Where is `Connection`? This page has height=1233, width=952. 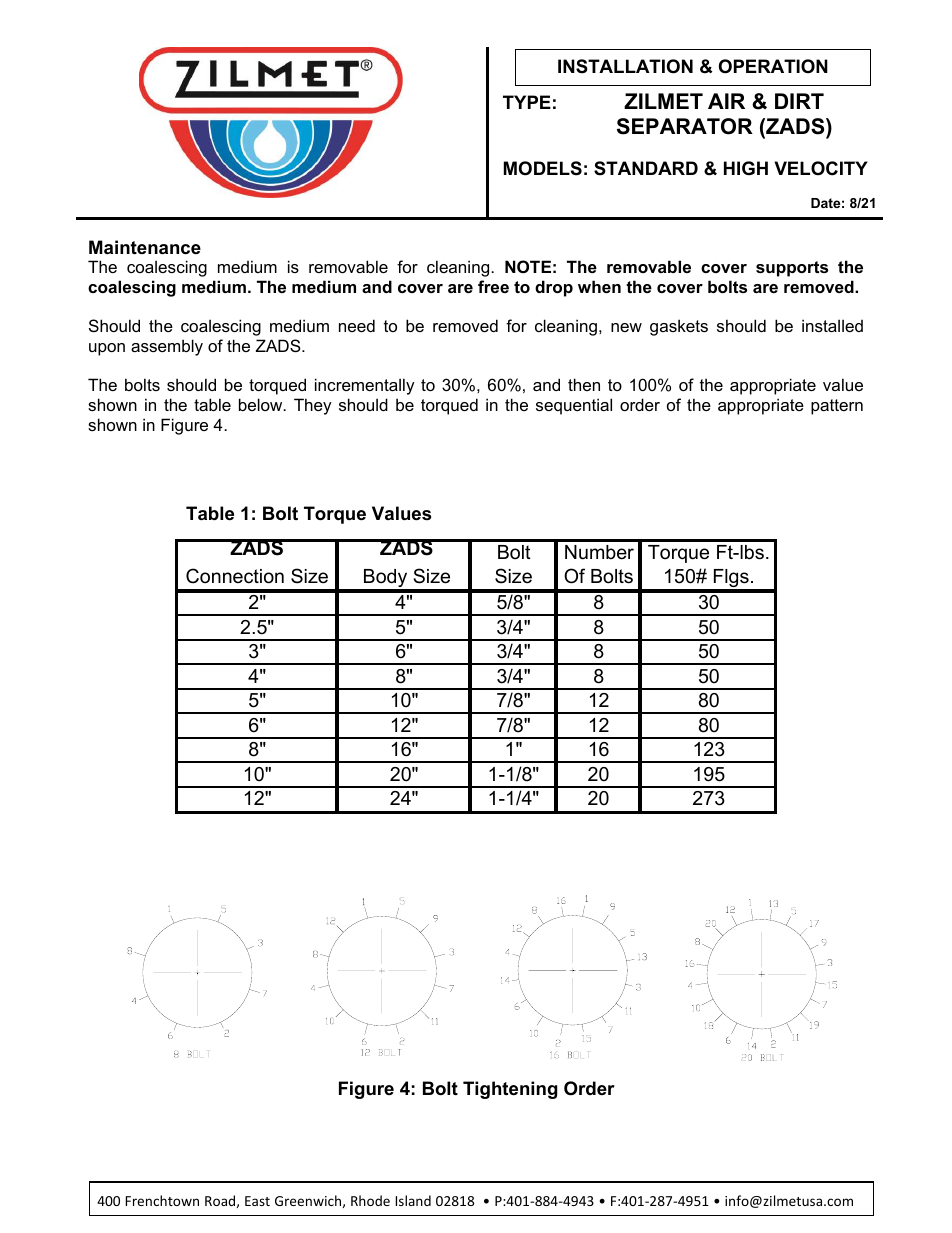
Connection is located at coordinates (235, 576).
